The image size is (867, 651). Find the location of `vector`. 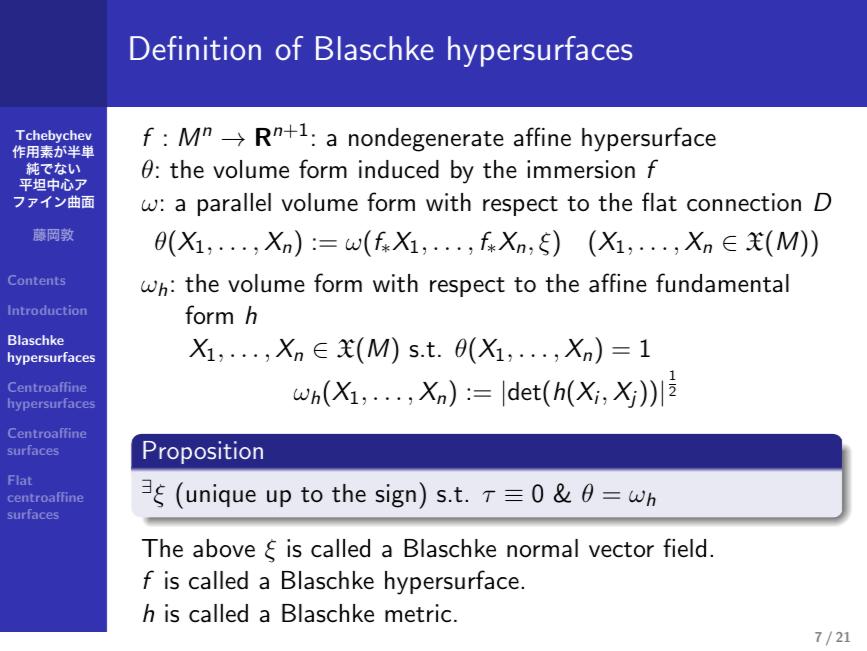

vector is located at coordinates (621, 550).
